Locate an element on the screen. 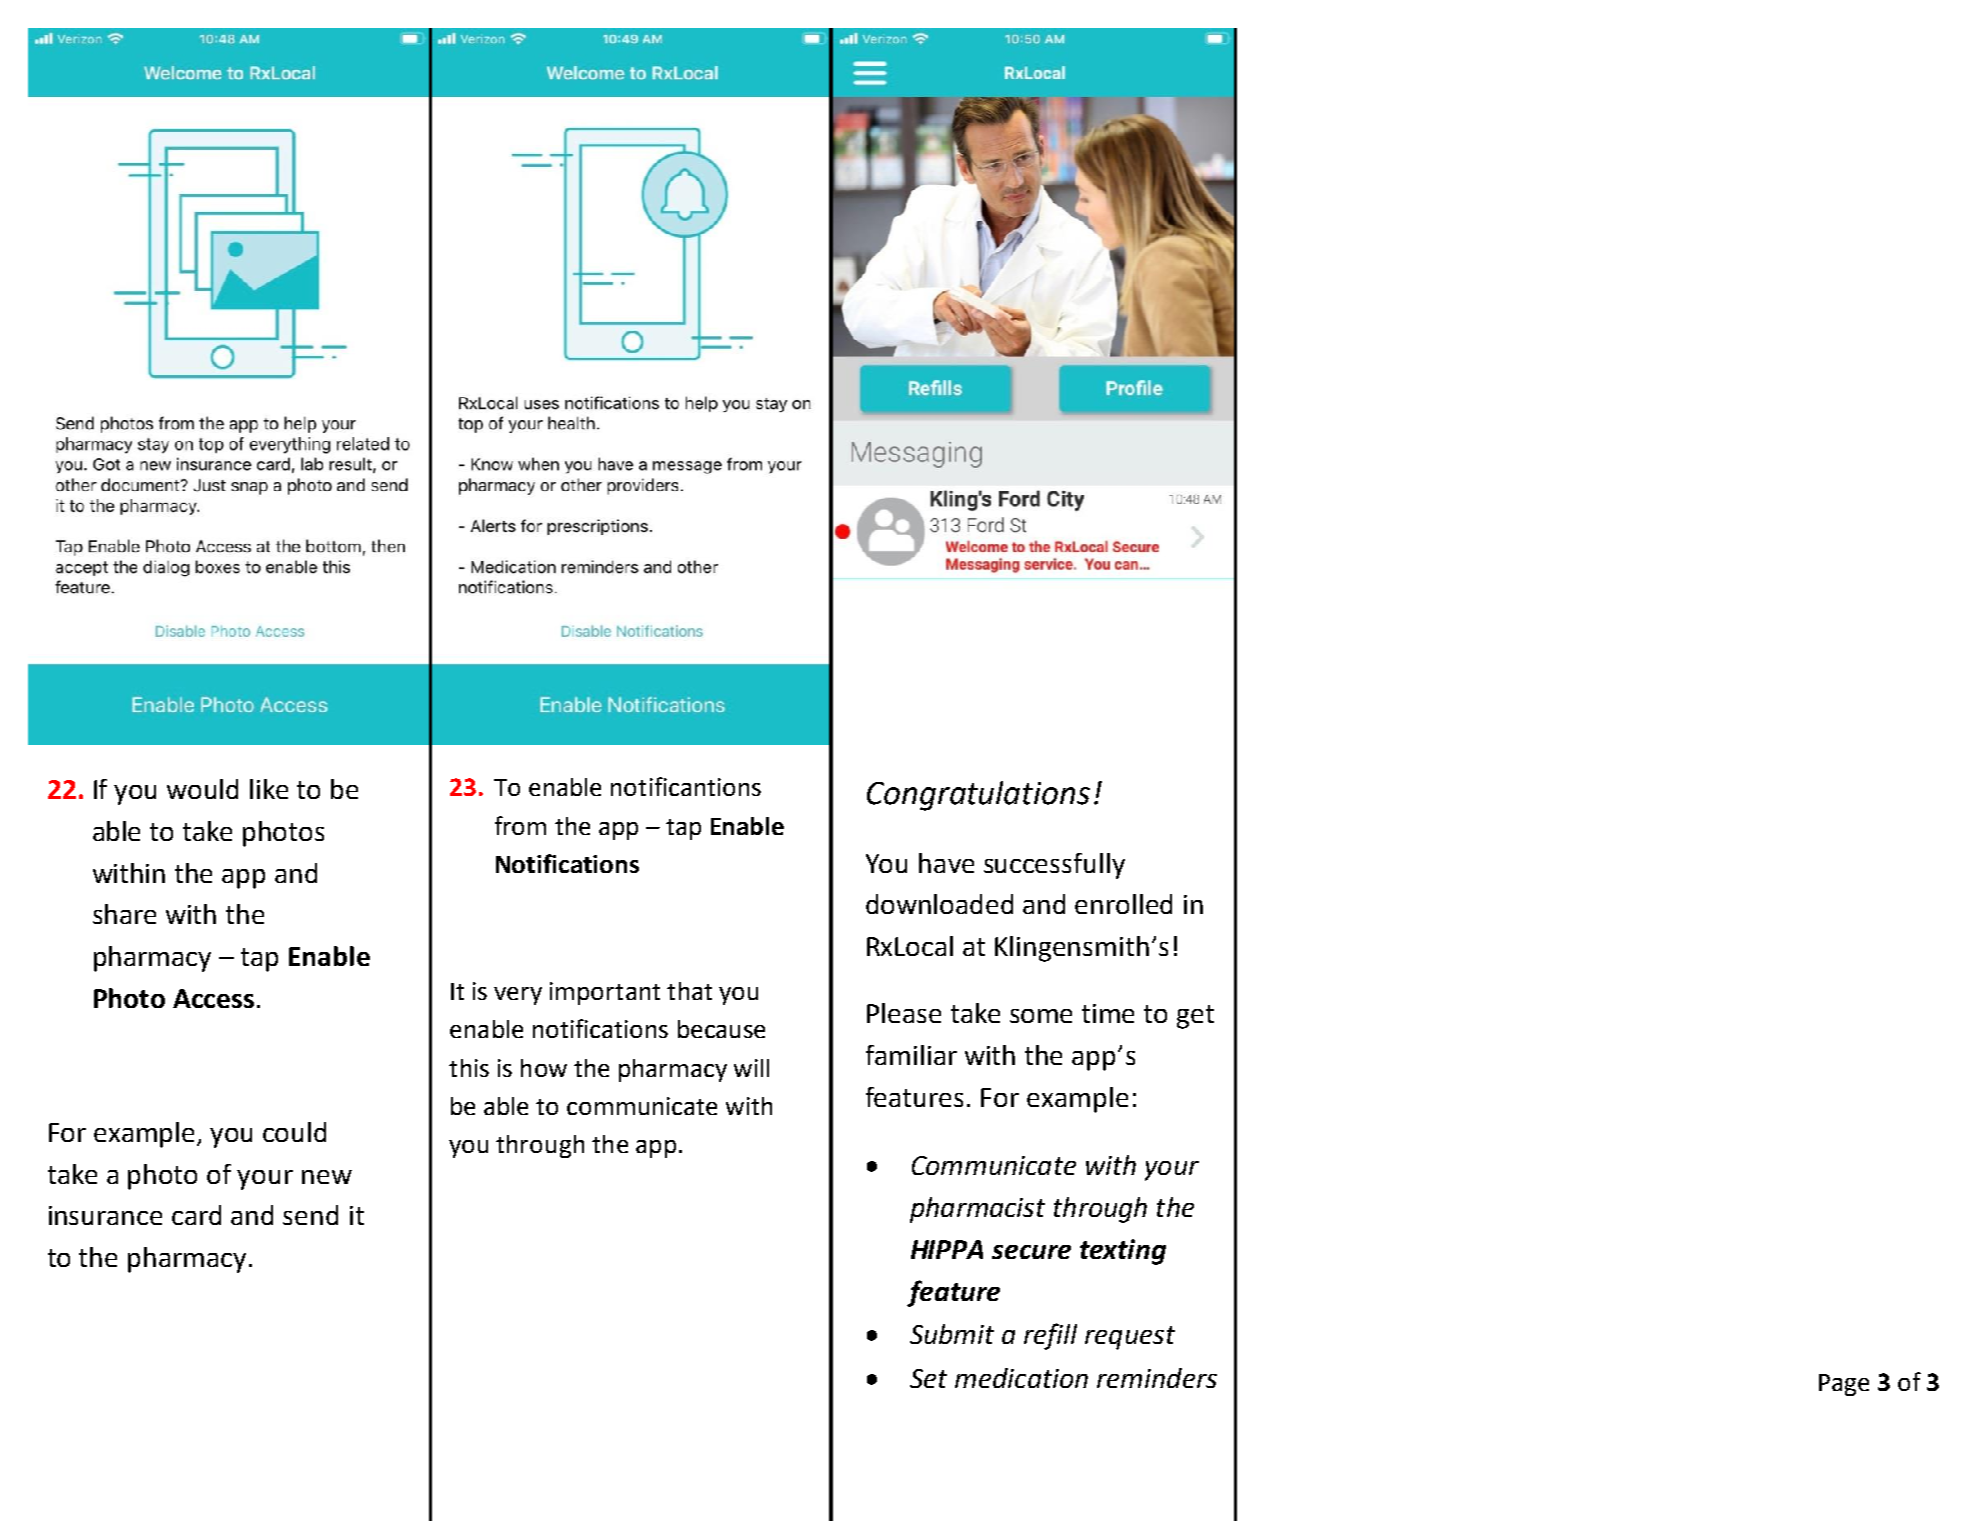  Set is located at coordinates (928, 1378).
